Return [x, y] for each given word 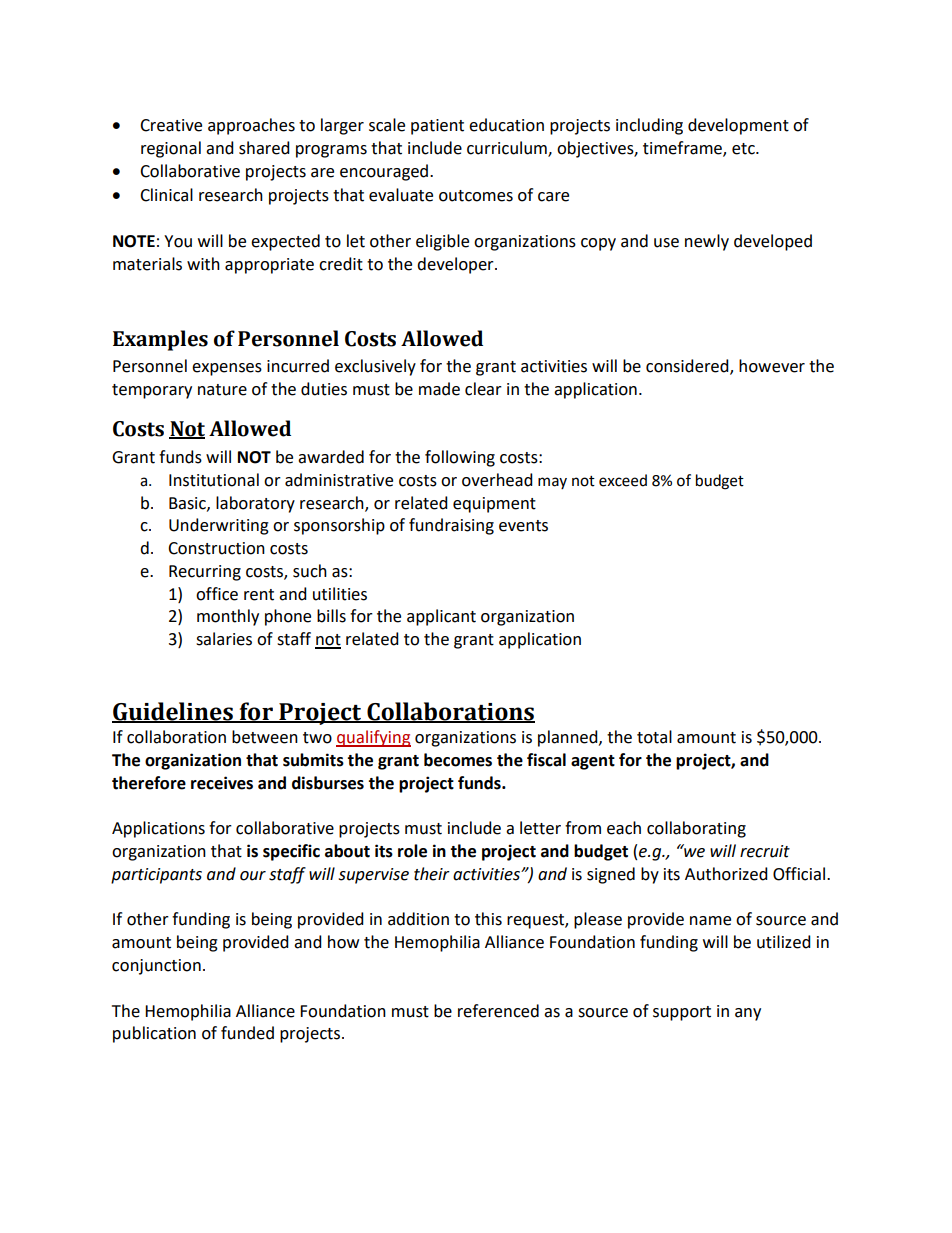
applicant [441, 617]
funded [247, 1033]
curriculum [508, 148]
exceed [623, 480]
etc [744, 149]
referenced [498, 1011]
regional [171, 149]
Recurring [205, 573]
